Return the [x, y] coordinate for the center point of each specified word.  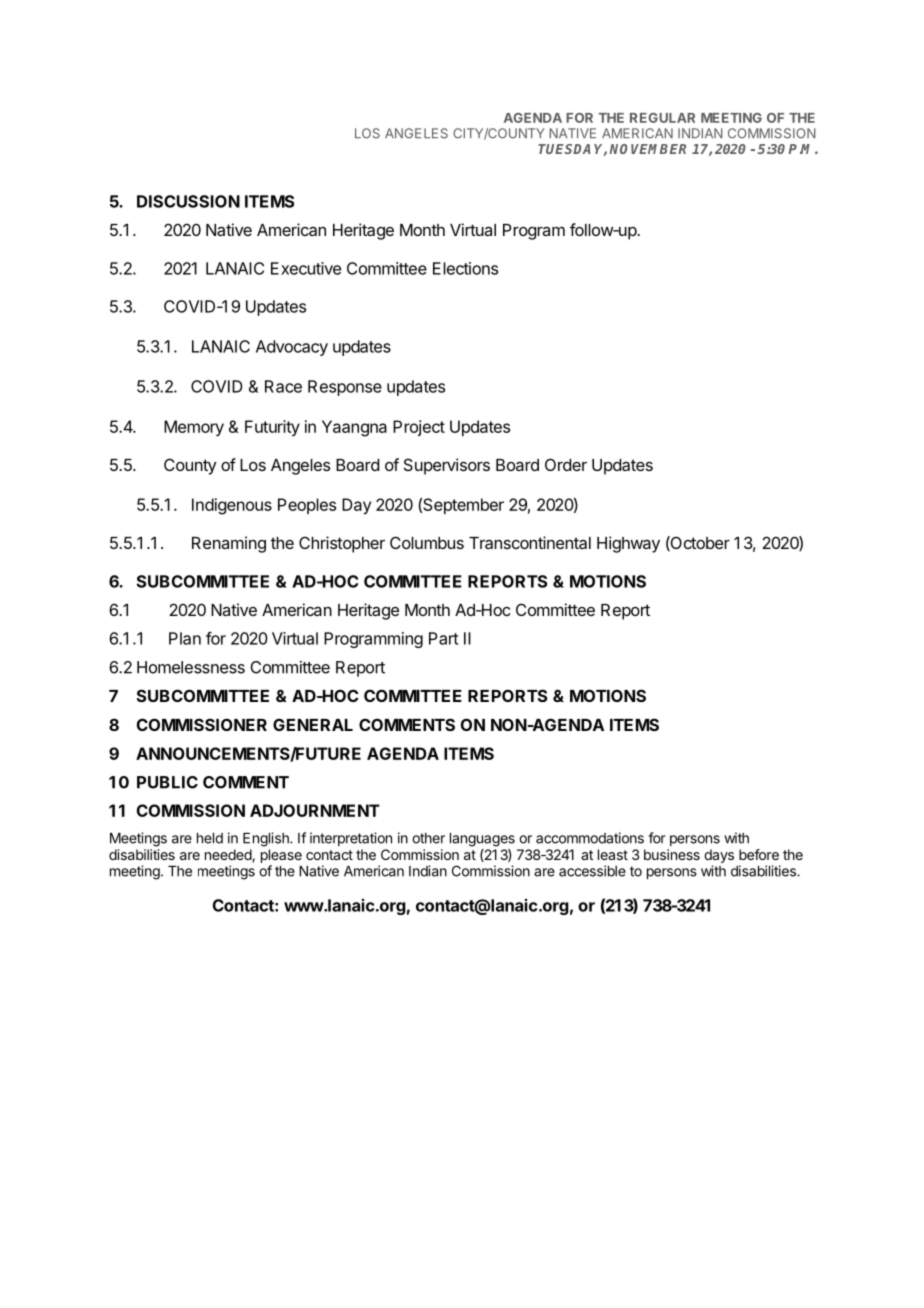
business [672, 854]
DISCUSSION [188, 201]
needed [229, 855]
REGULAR [662, 118]
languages [482, 840]
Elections [465, 268]
